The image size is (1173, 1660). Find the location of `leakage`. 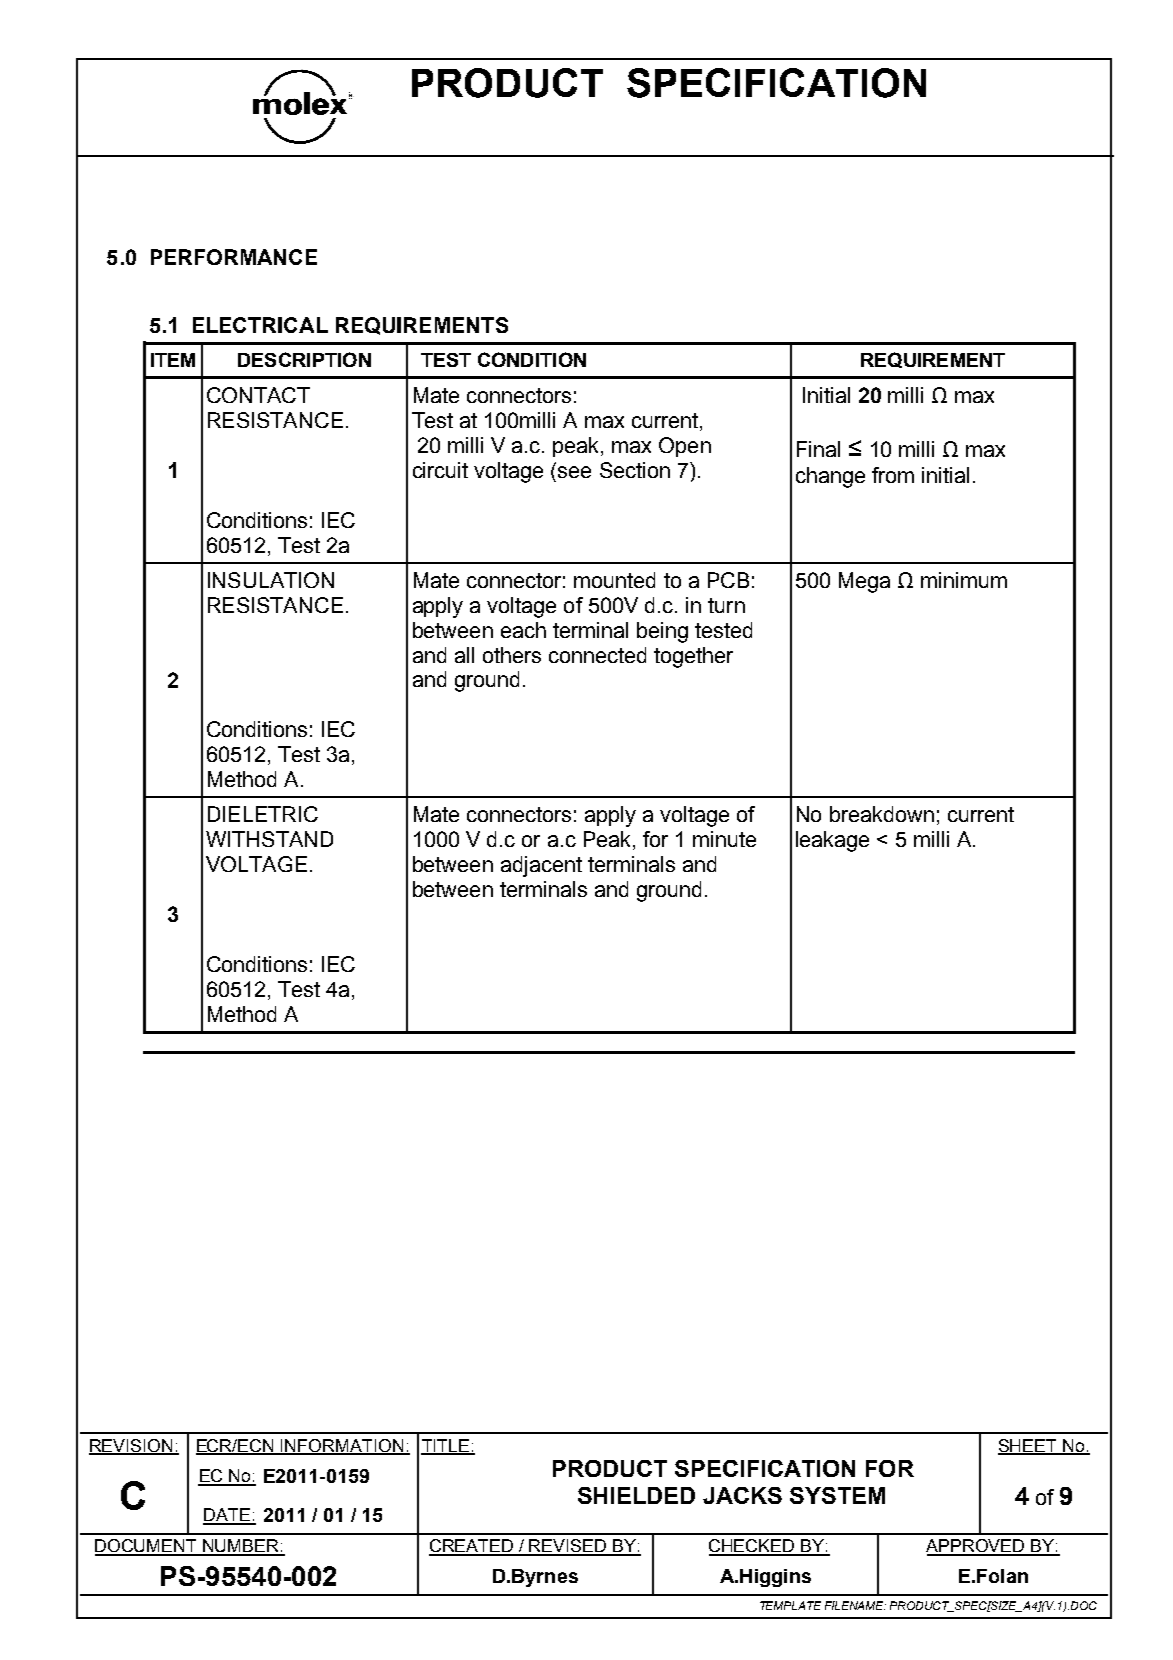

leakage is located at coordinates (832, 841).
